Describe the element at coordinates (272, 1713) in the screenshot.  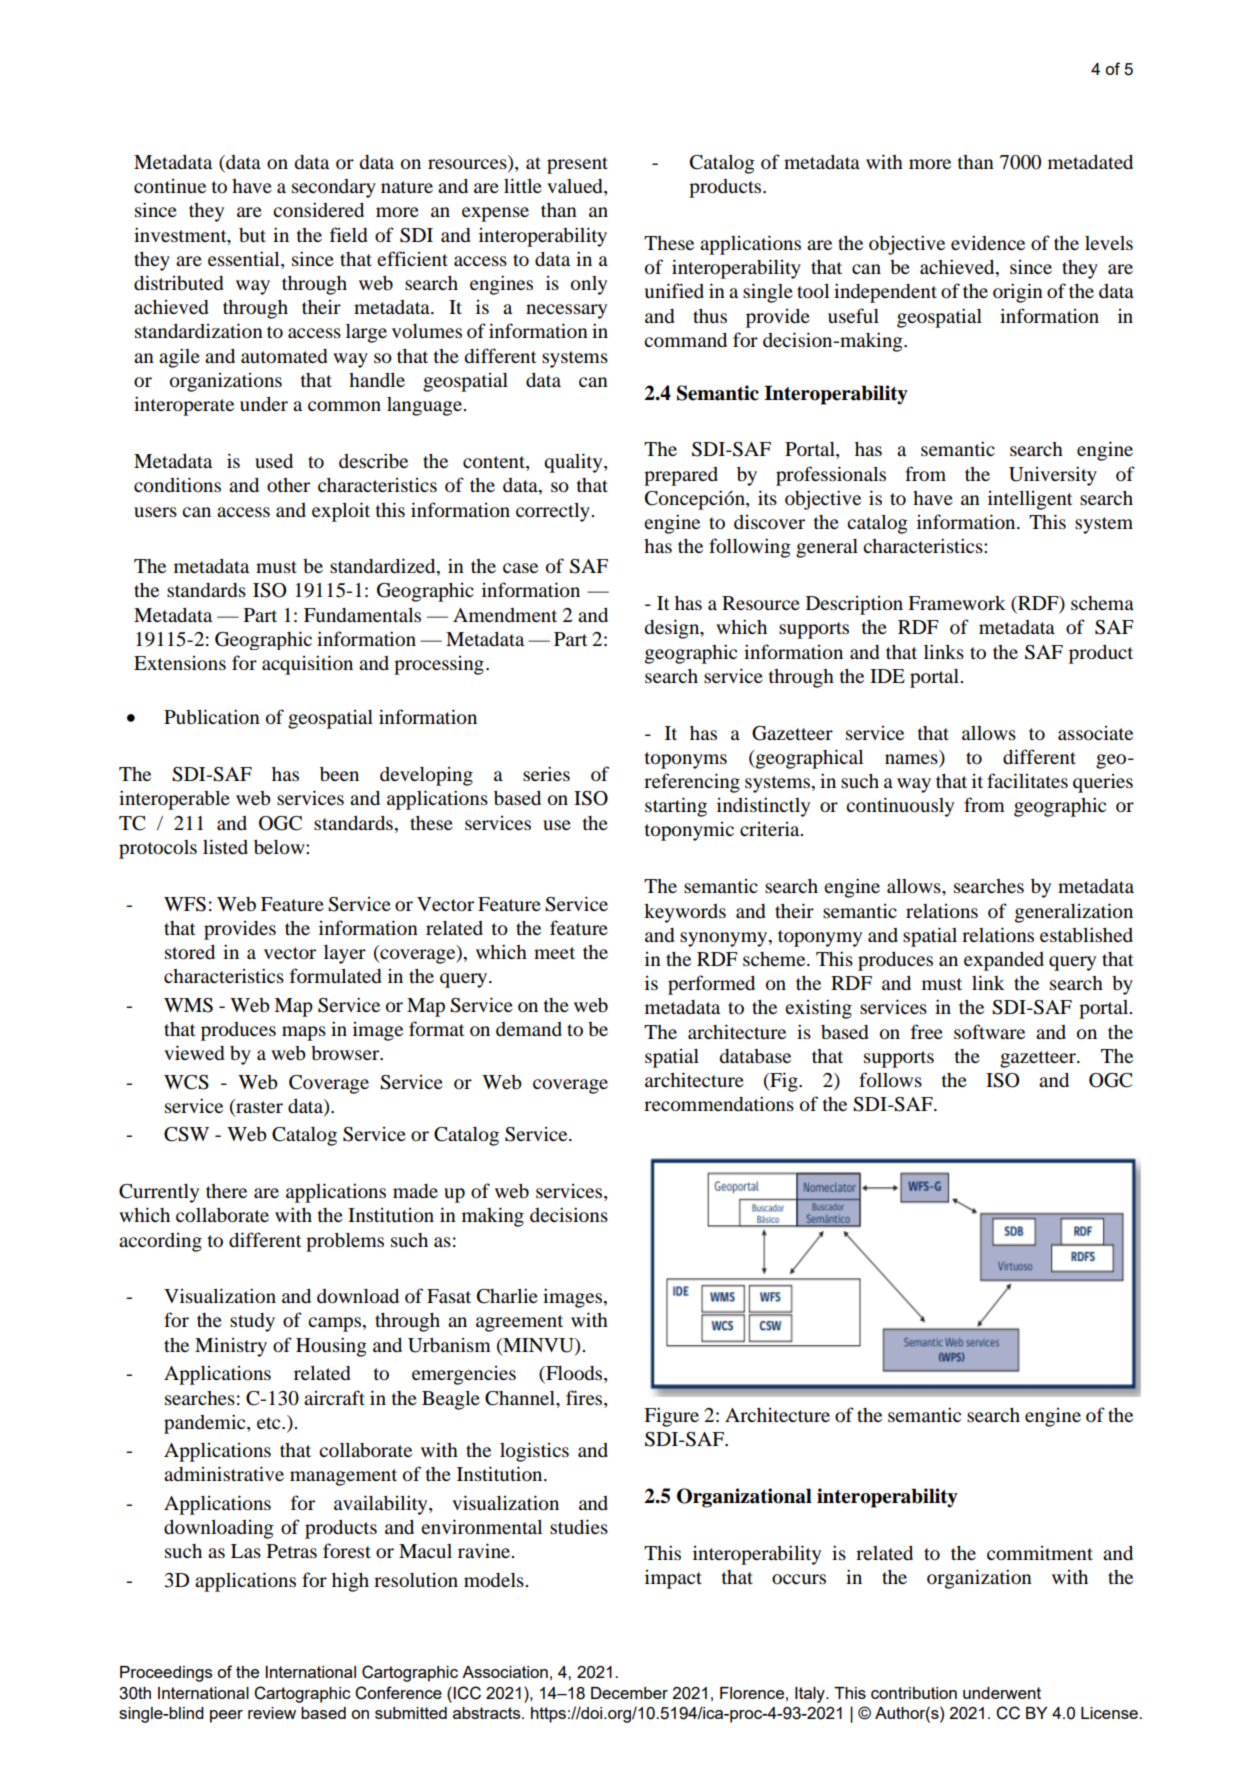
I see `review` at that location.
